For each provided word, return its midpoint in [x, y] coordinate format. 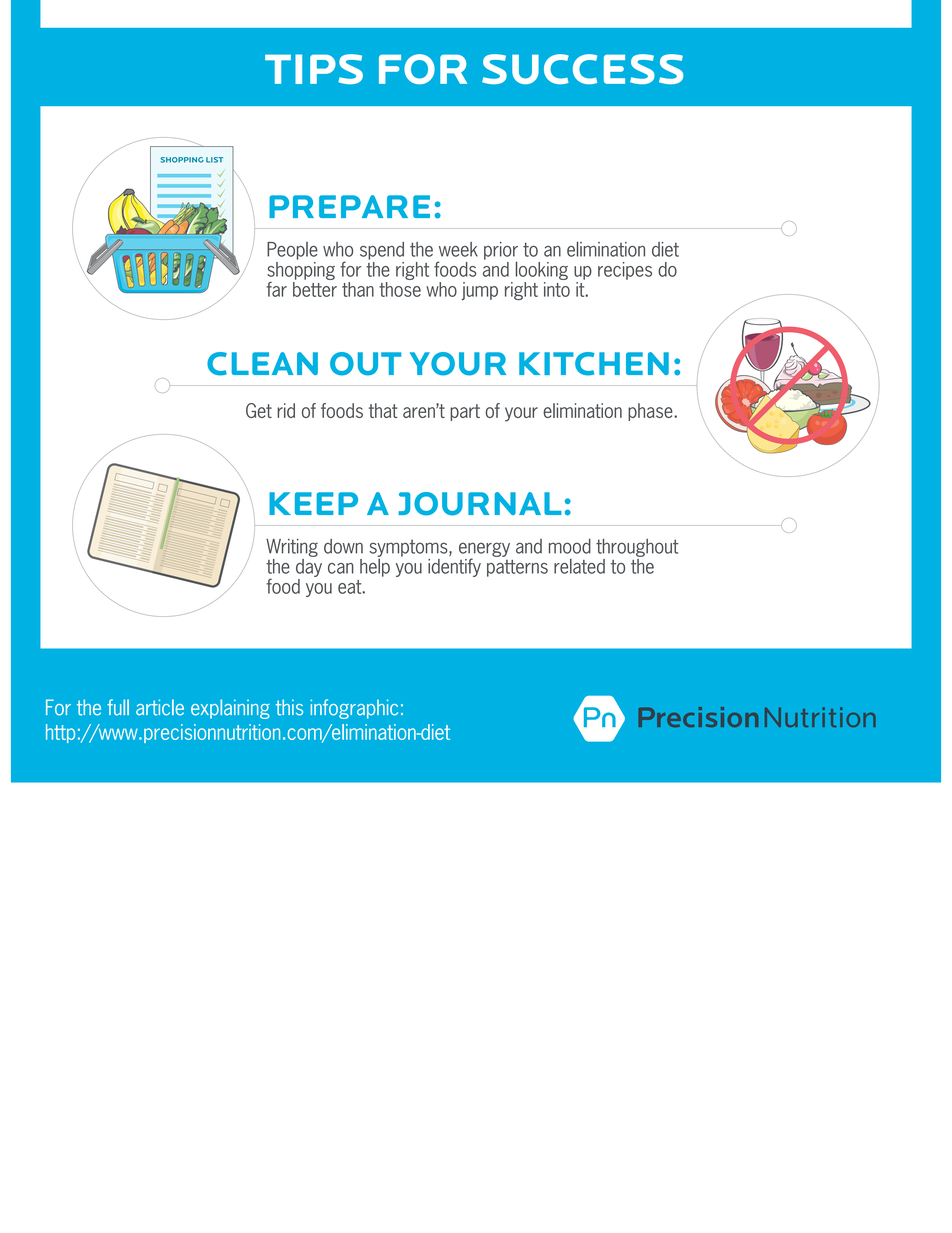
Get [259, 410]
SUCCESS [582, 69]
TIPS [314, 69]
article [160, 707]
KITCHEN [594, 364]
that [383, 410]
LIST [214, 160]
